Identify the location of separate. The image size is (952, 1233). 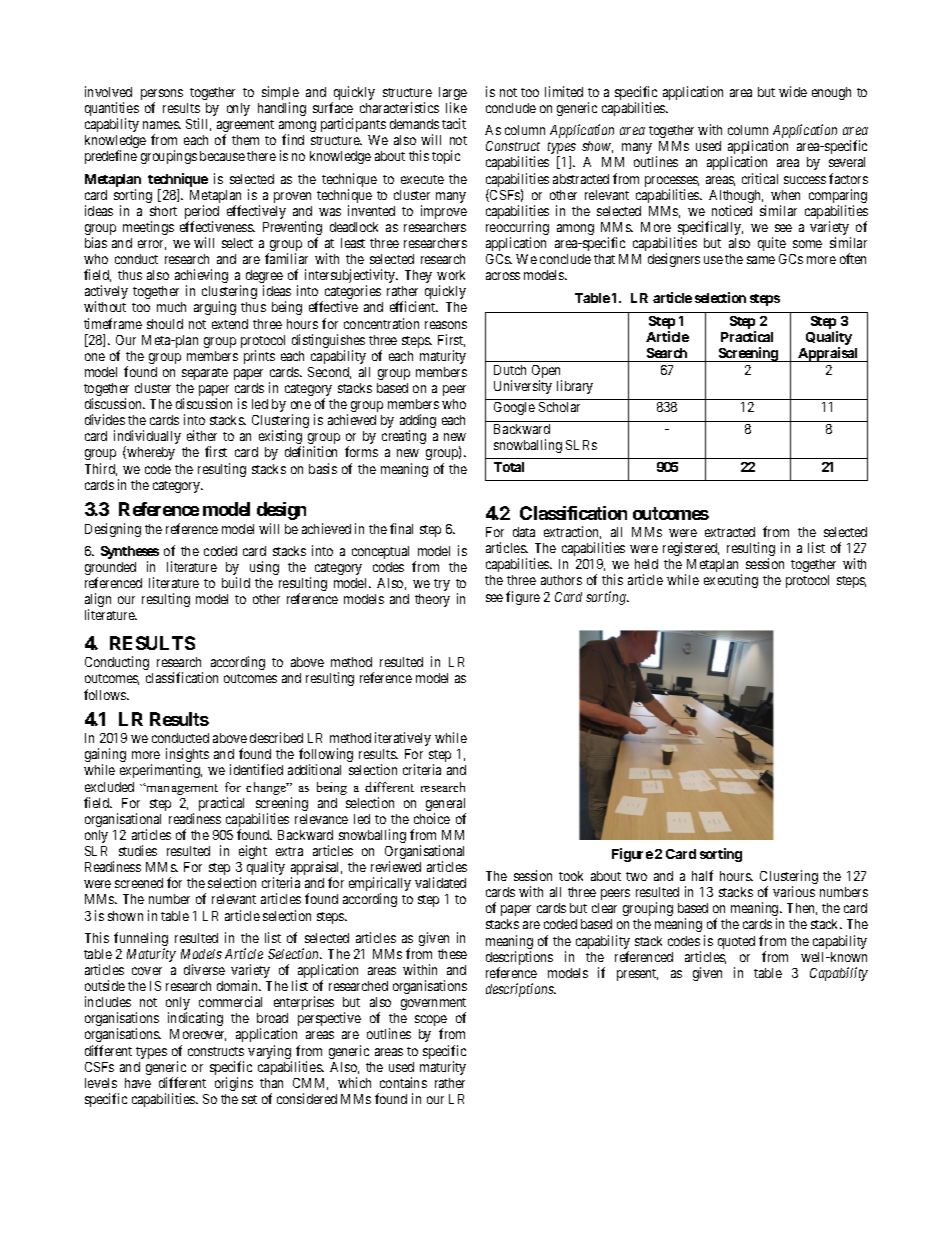
(205, 374).
